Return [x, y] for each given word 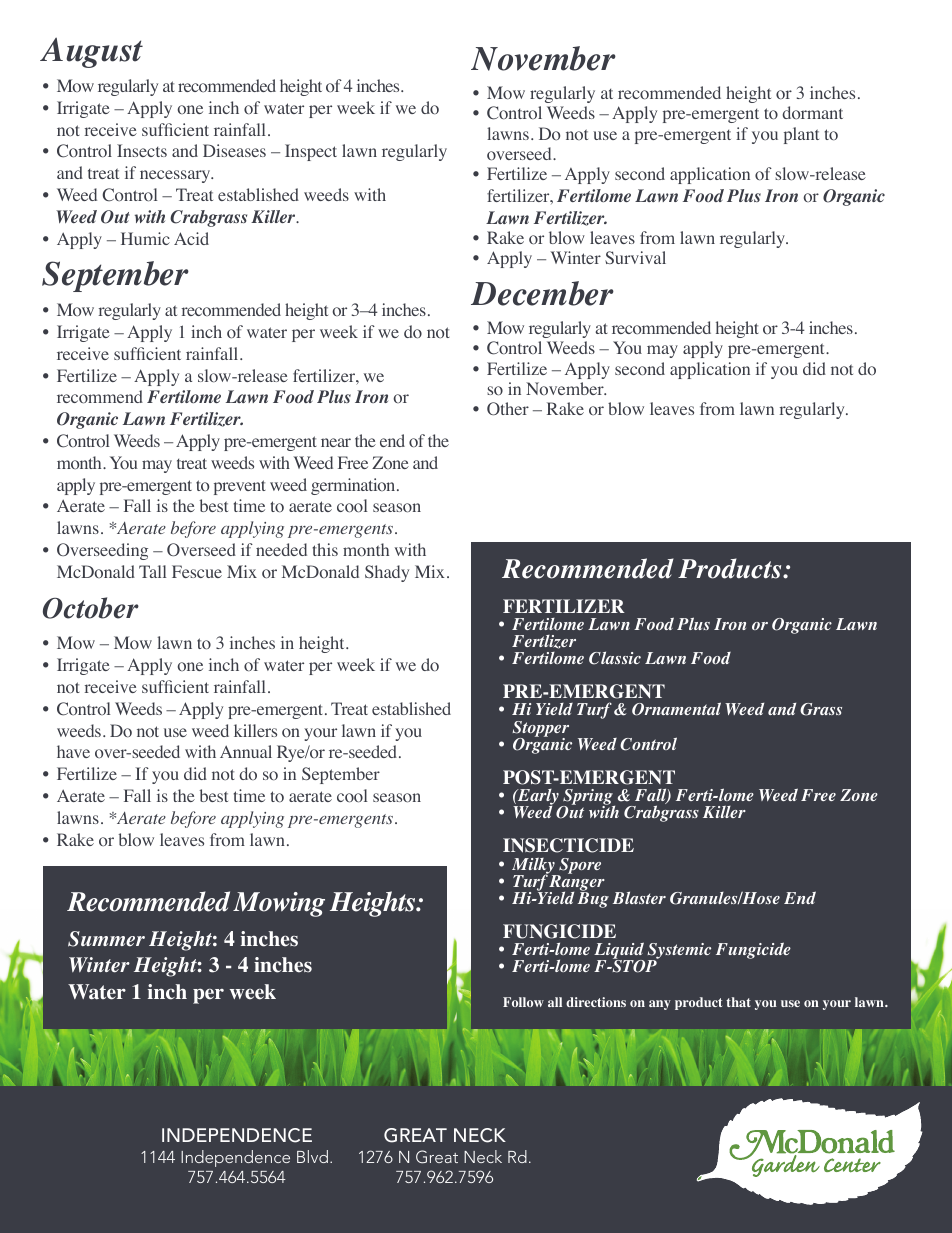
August [91, 52]
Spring [588, 798]
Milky [534, 867]
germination [354, 486]
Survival [635, 257]
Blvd [312, 1156]
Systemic [679, 952]
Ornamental [676, 709]
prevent [240, 487]
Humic [145, 238]
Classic [615, 658]
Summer [106, 939]
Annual [246, 751]
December [542, 293]
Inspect [311, 152]
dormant [812, 112]
